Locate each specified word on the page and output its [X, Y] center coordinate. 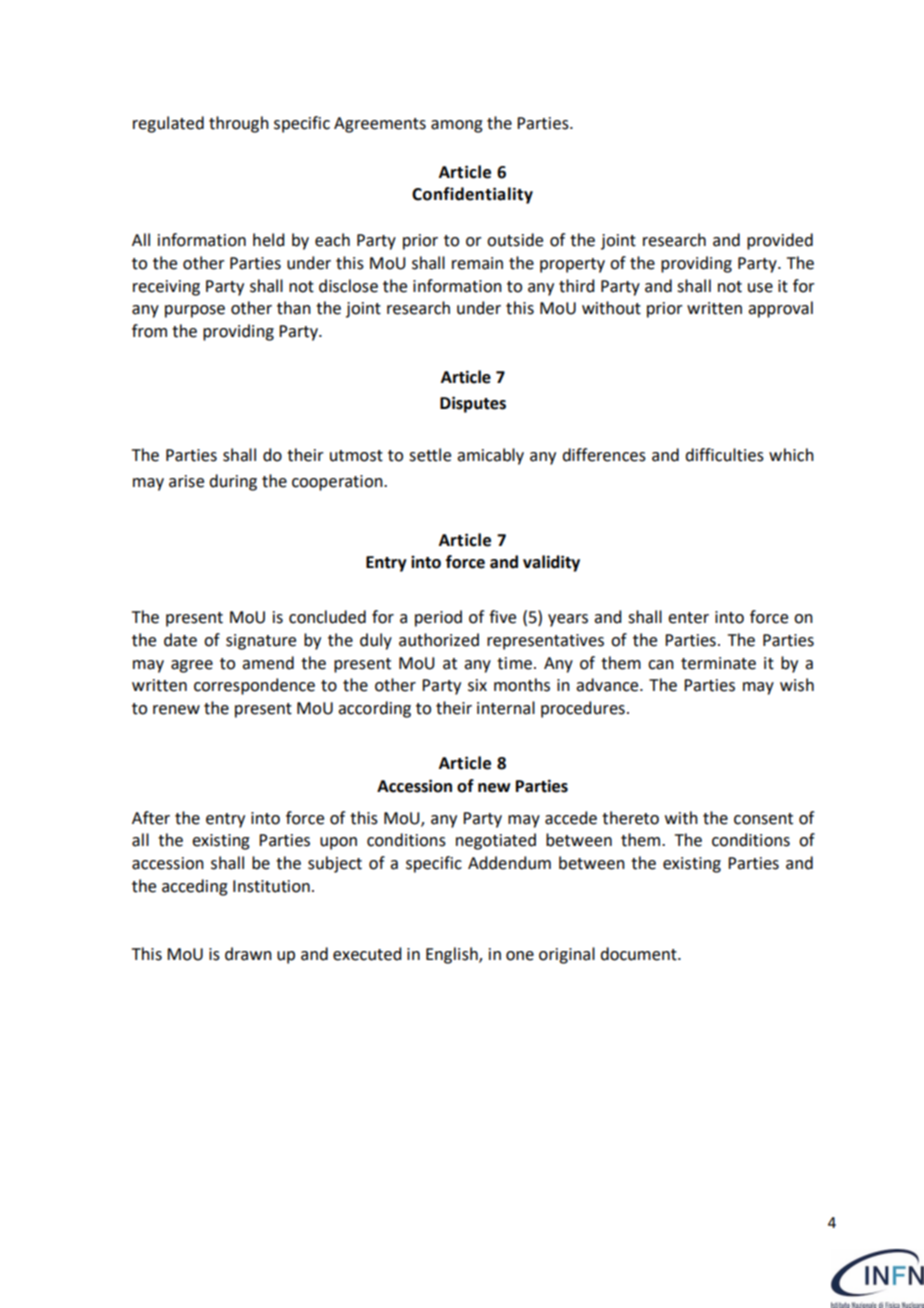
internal [506, 708]
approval [780, 309]
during [233, 482]
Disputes [473, 404]
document [639, 954]
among [457, 126]
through [239, 124]
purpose [195, 311]
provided [780, 241]
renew [176, 710]
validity [551, 563]
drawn [248, 954]
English [453, 955]
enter [688, 618]
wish [797, 685]
